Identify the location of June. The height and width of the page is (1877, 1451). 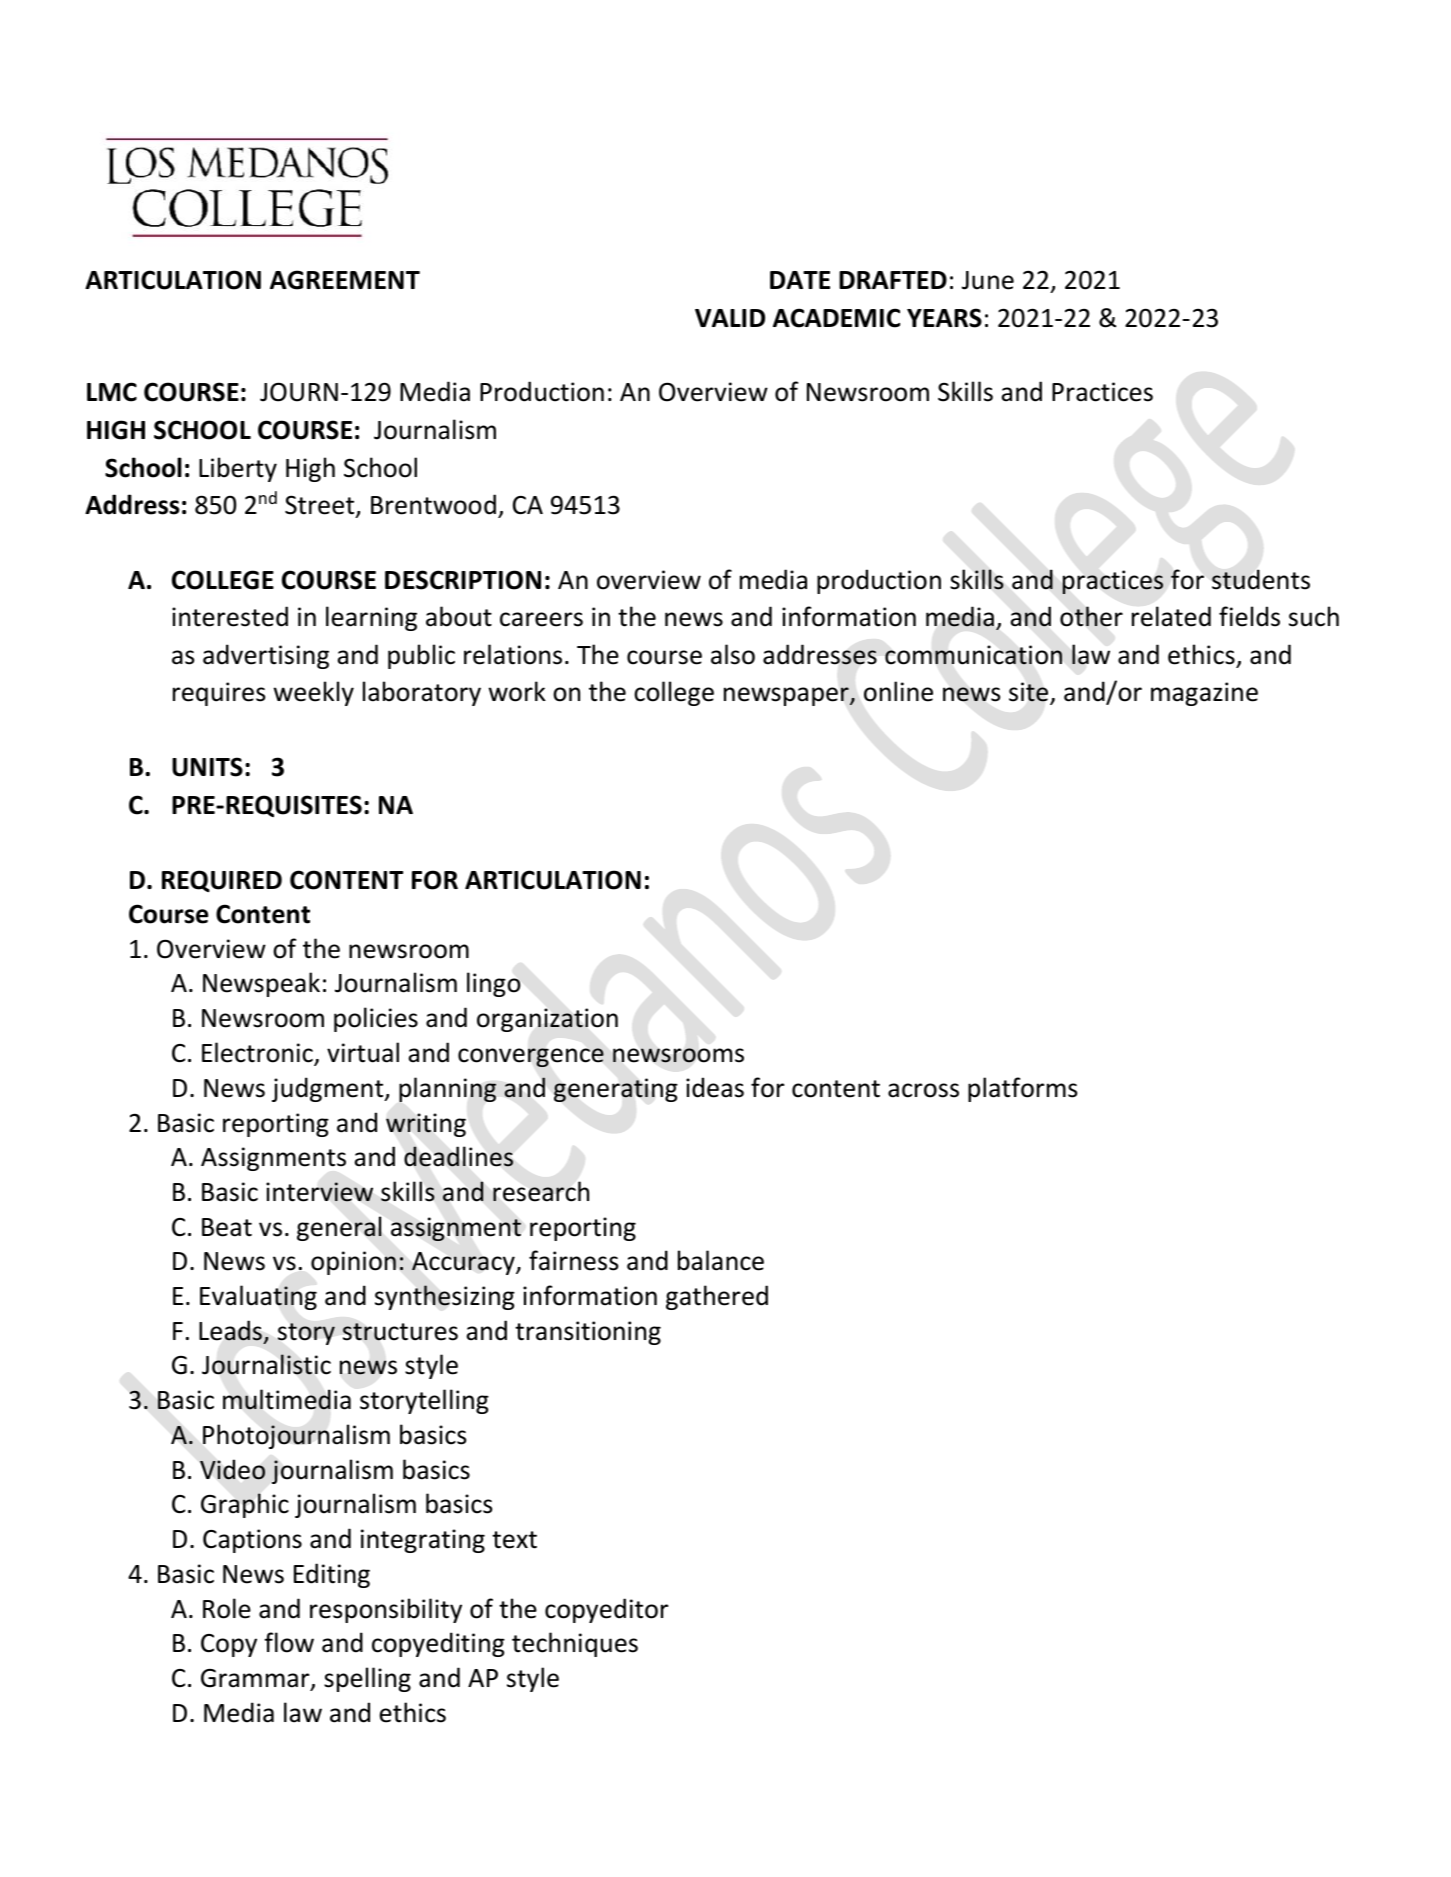
(988, 280).
